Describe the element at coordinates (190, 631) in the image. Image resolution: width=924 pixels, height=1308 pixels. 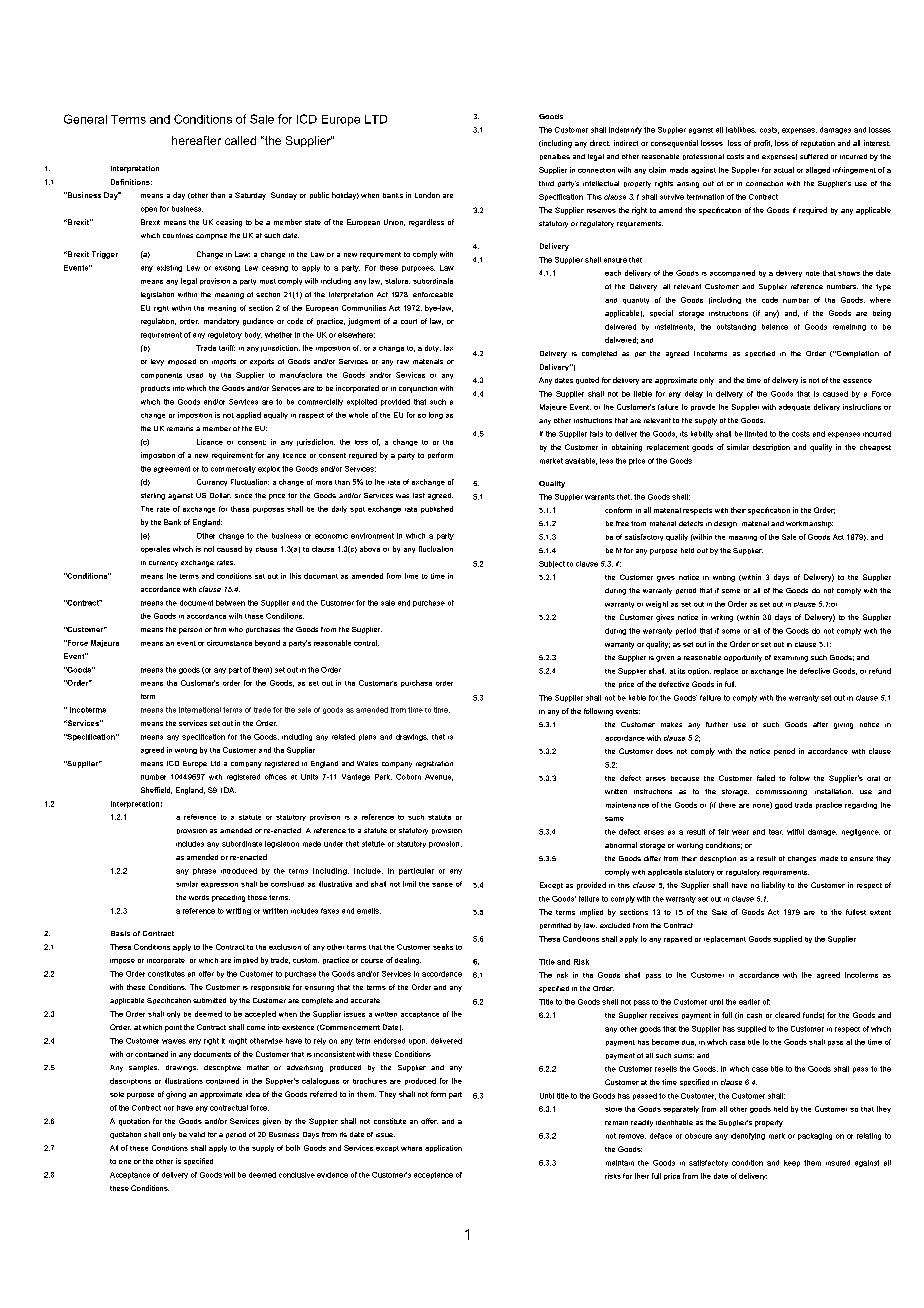
I see `person` at that location.
